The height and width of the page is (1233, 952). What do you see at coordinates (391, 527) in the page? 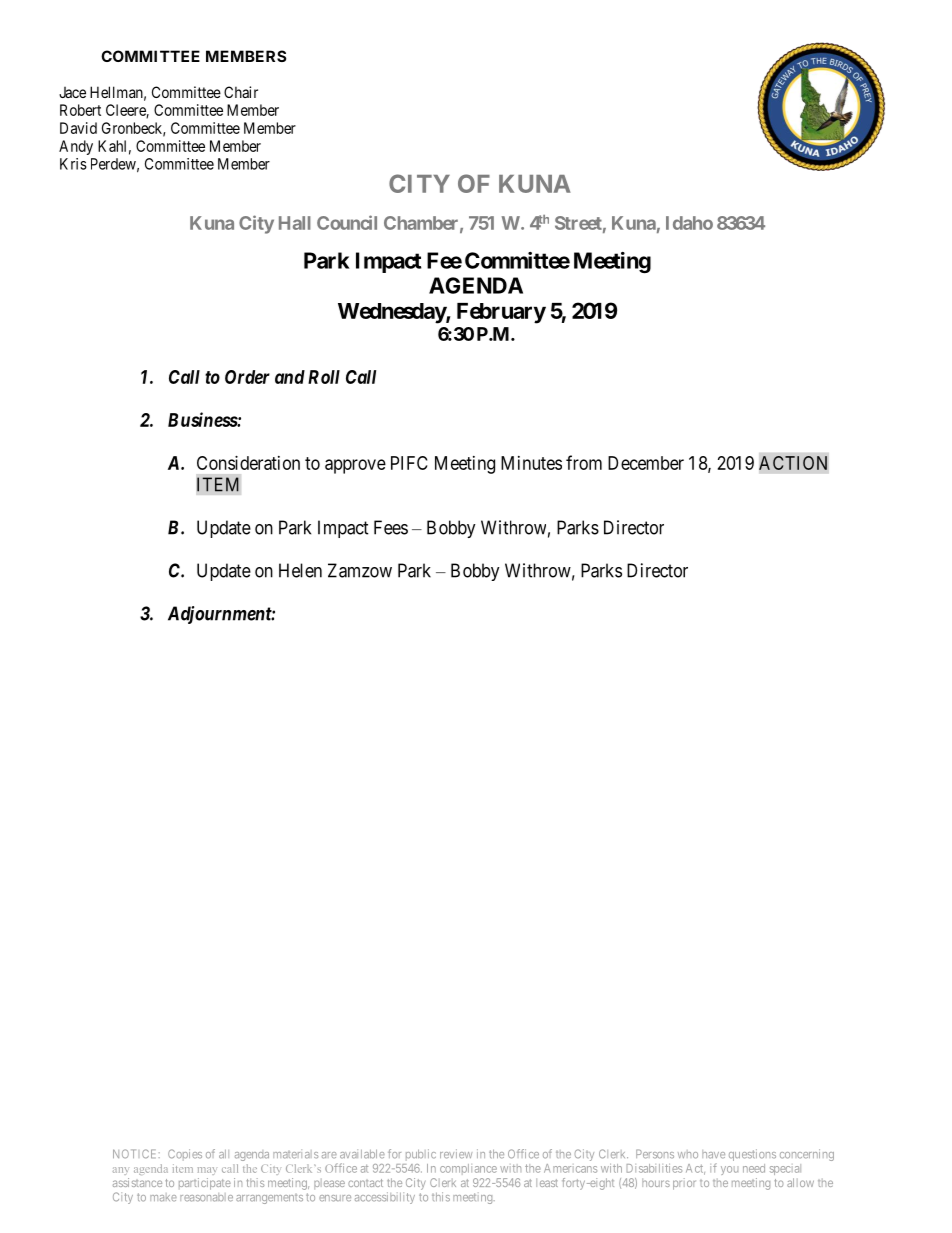
I see `Fees` at bounding box center [391, 527].
